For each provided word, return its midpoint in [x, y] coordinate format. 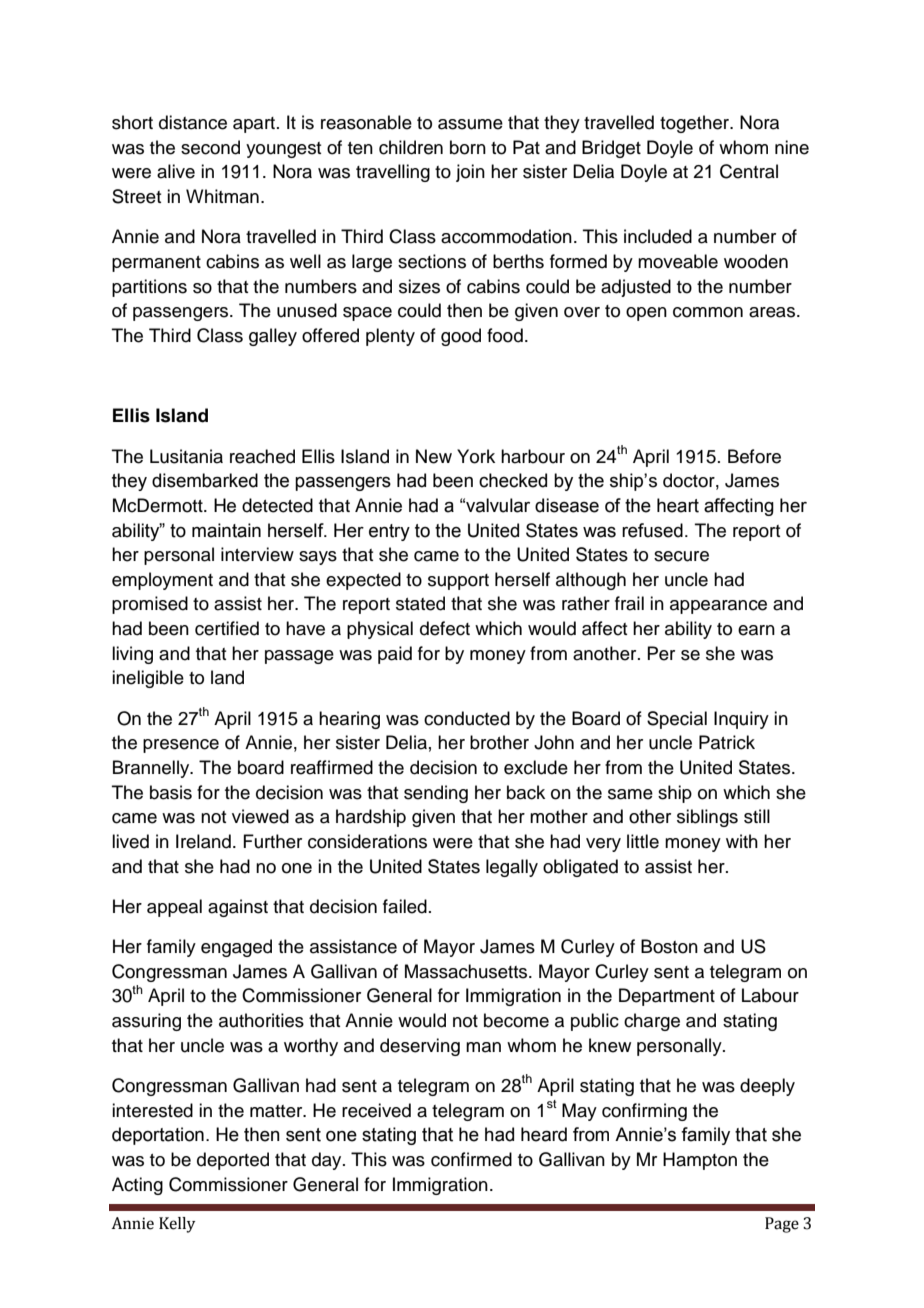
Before [754, 456]
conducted [467, 718]
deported [233, 1161]
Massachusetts [467, 971]
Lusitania [186, 456]
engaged [236, 948]
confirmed [471, 1159]
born [468, 147]
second [210, 147]
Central [749, 171]
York [476, 456]
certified [227, 628]
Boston [669, 946]
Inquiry [741, 720]
